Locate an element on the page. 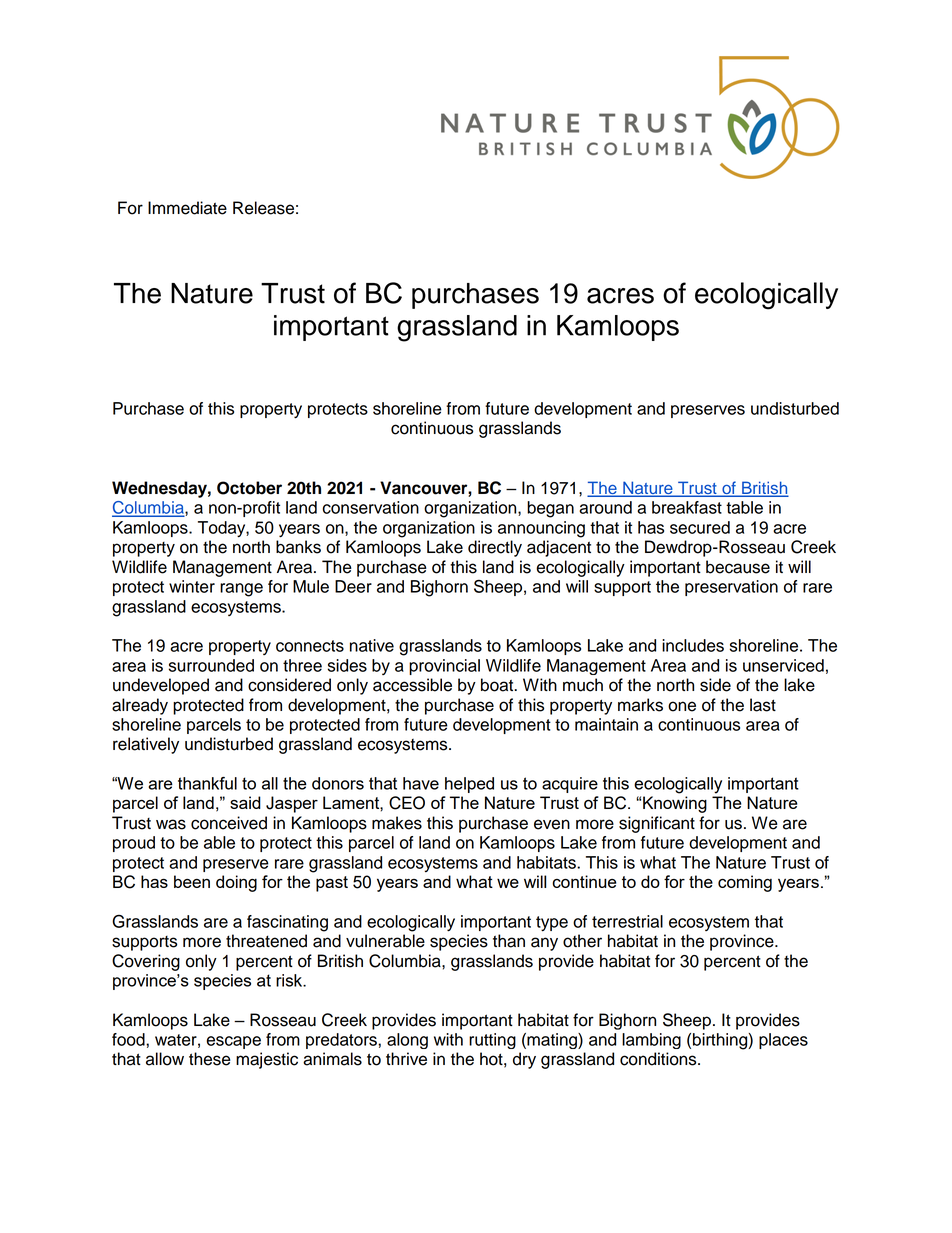  provincial is located at coordinates (444, 667).
